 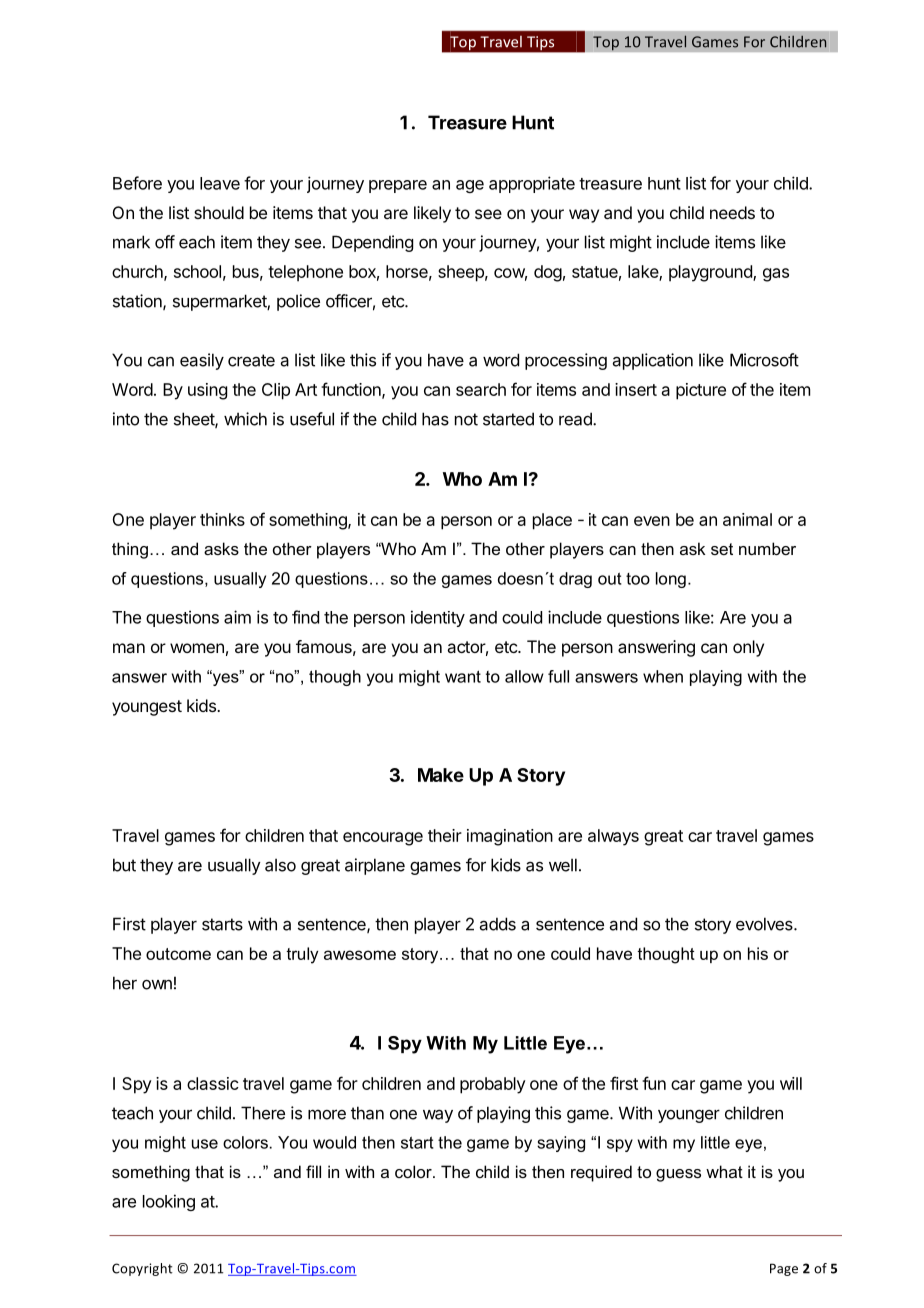 I want to click on prepare, so click(x=398, y=186).
